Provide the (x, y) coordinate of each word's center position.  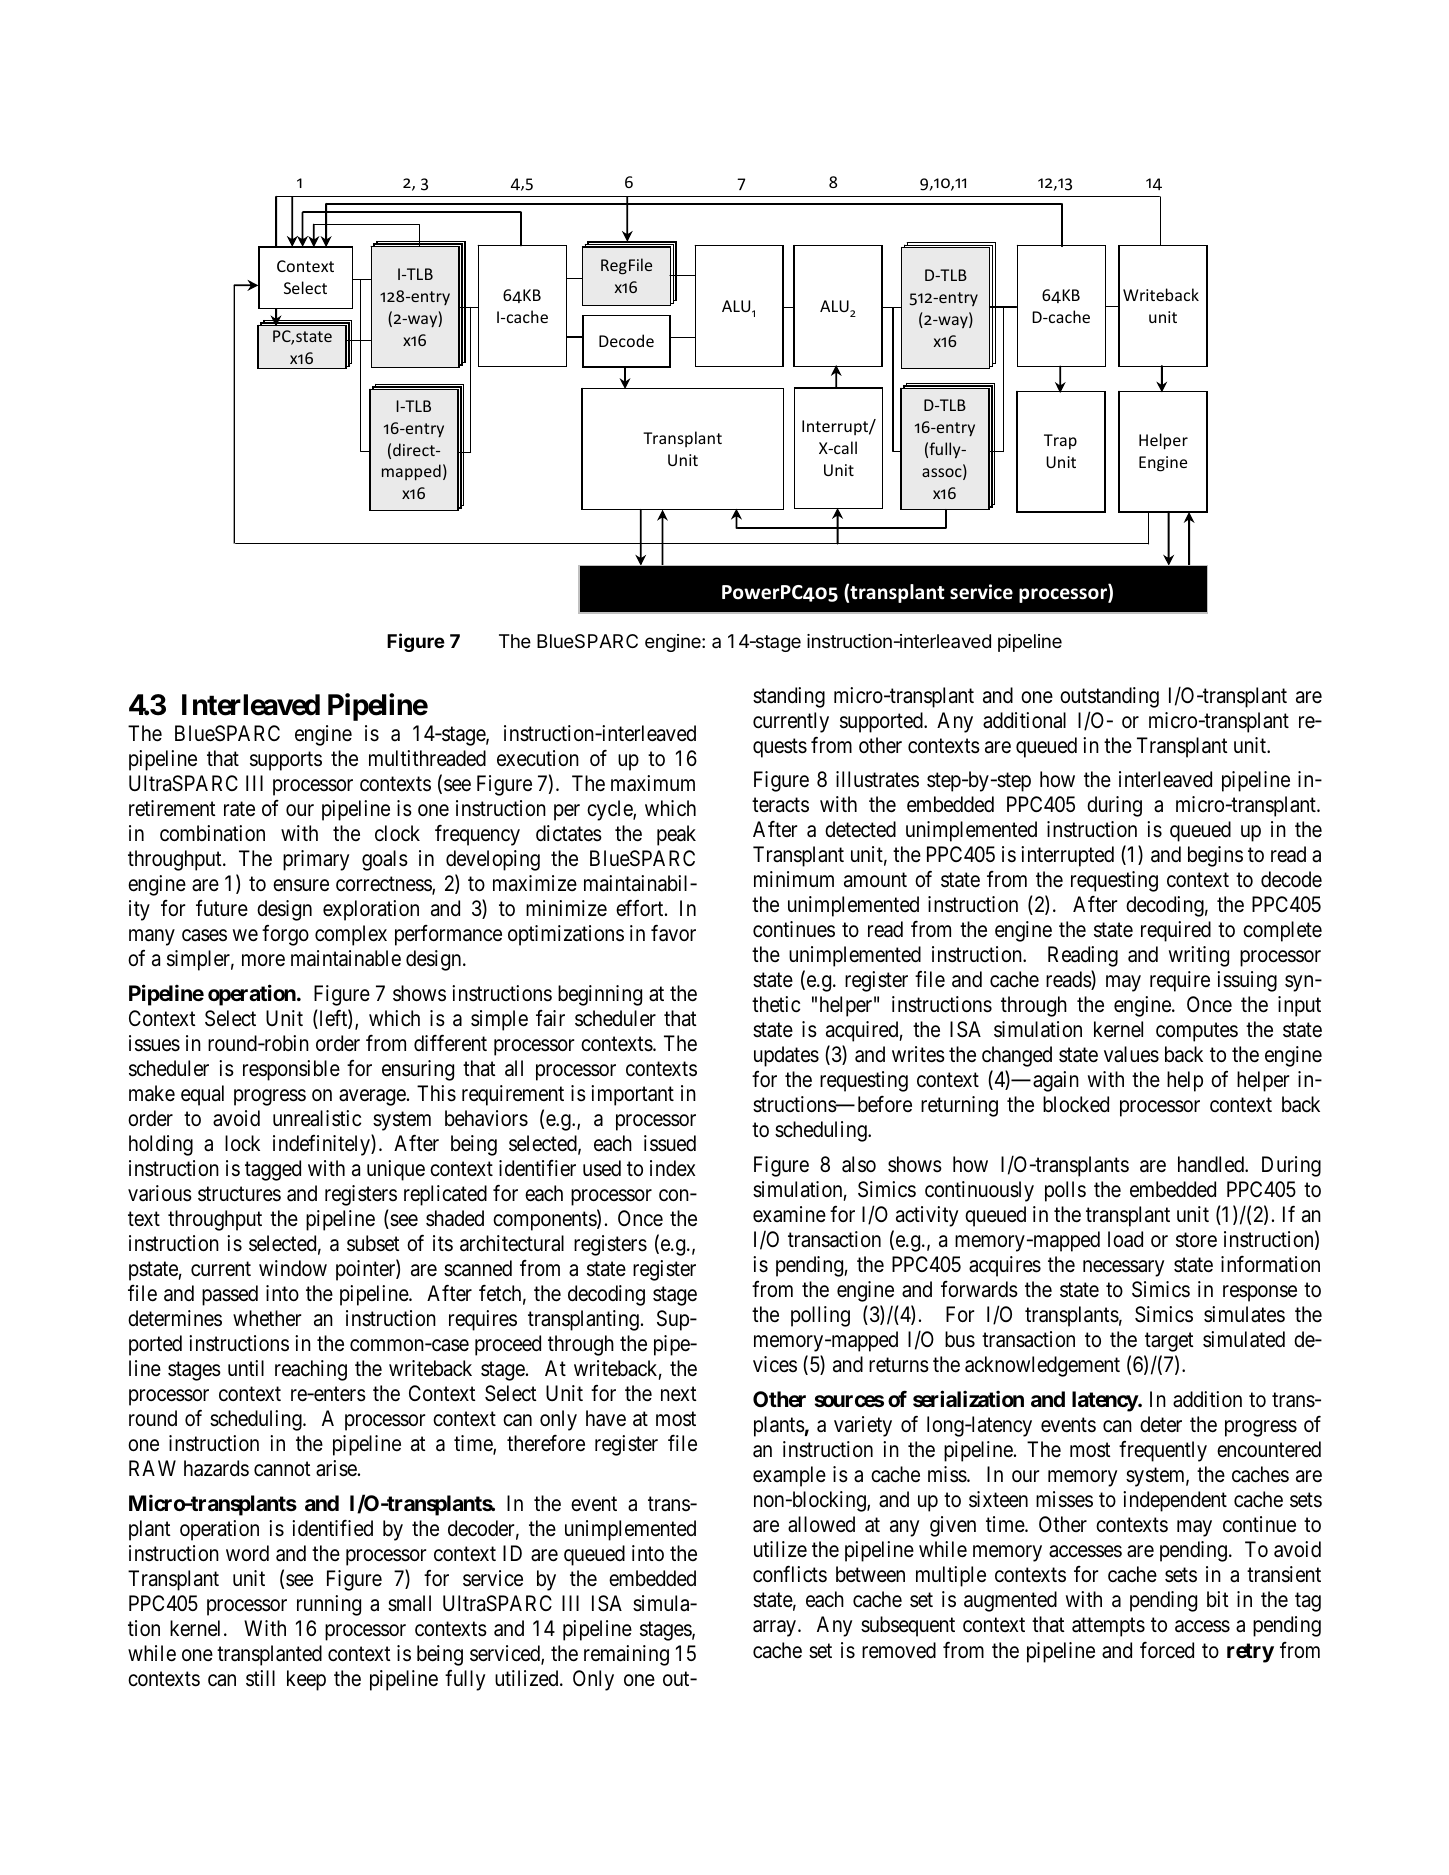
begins (1215, 856)
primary (316, 860)
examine (789, 1214)
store (1196, 1240)
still (260, 1678)
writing (1199, 956)
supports (286, 761)
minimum (794, 879)
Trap (1060, 442)
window (293, 1268)
